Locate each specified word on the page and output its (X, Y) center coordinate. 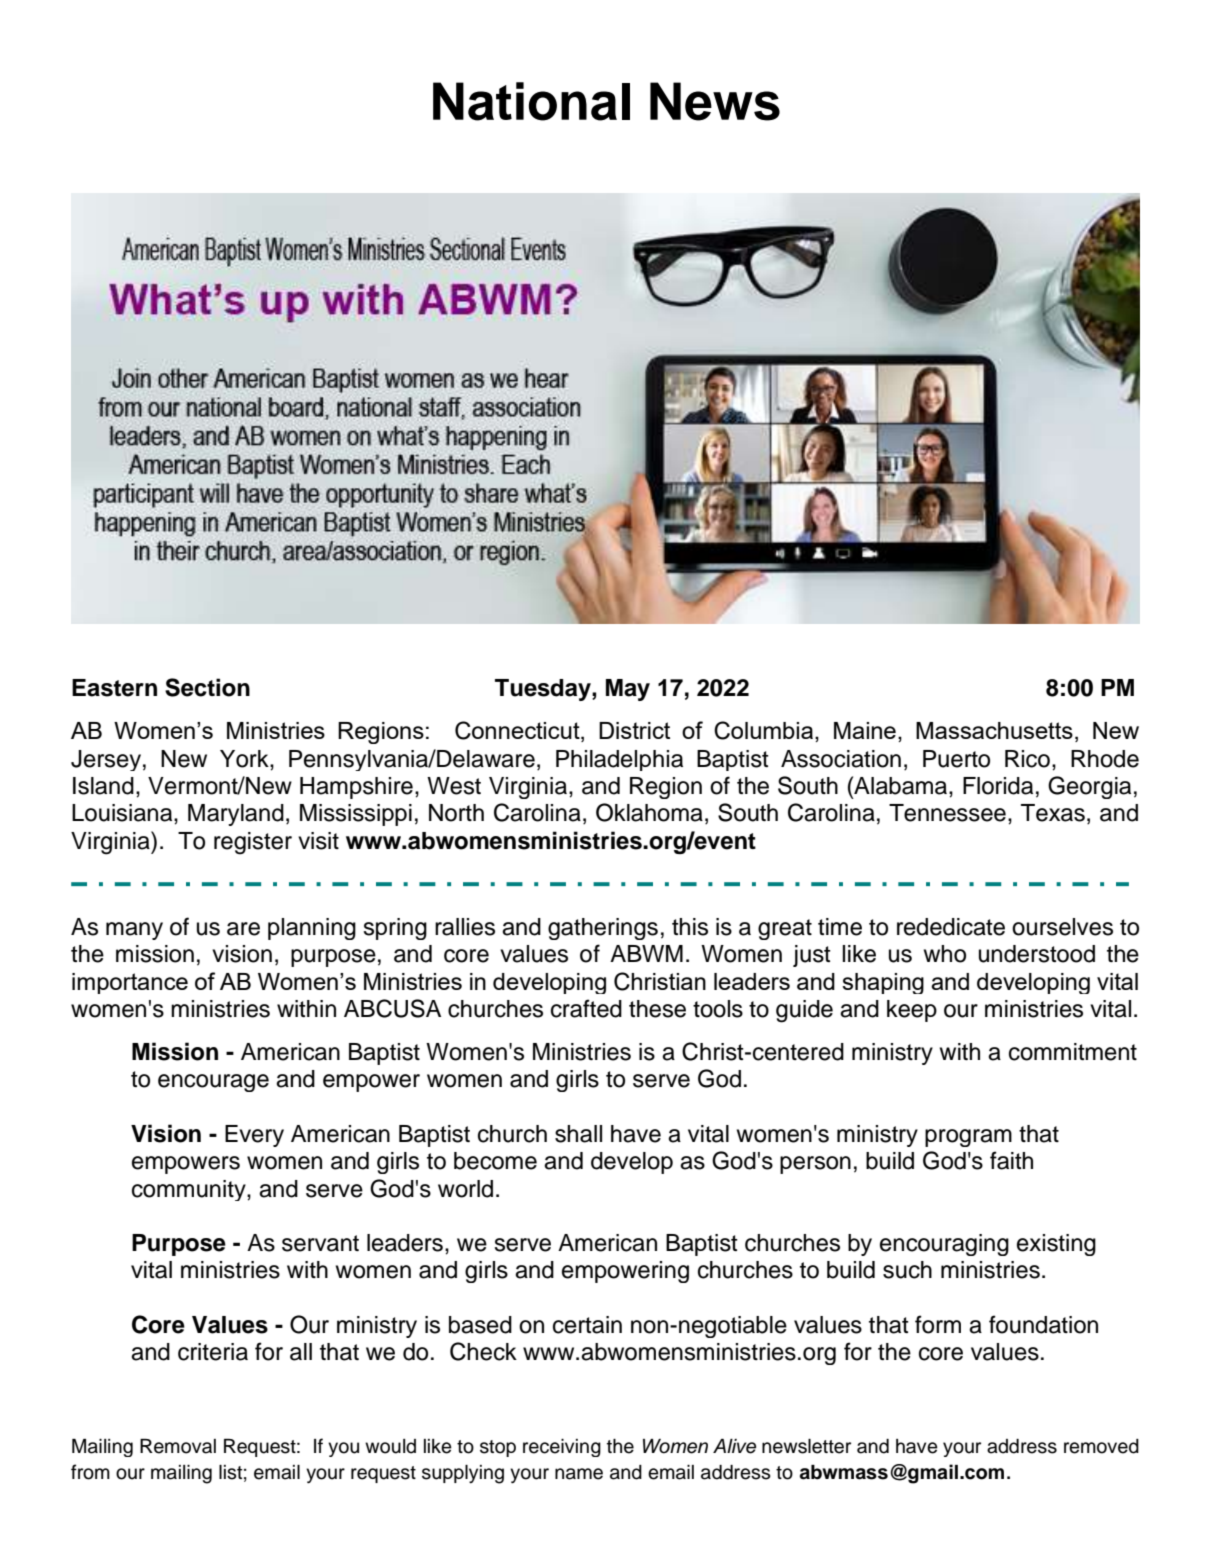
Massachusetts (994, 730)
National (531, 101)
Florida (998, 786)
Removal (178, 1446)
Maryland (236, 815)
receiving (562, 1448)
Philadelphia (619, 760)
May (628, 690)
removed (1101, 1446)
